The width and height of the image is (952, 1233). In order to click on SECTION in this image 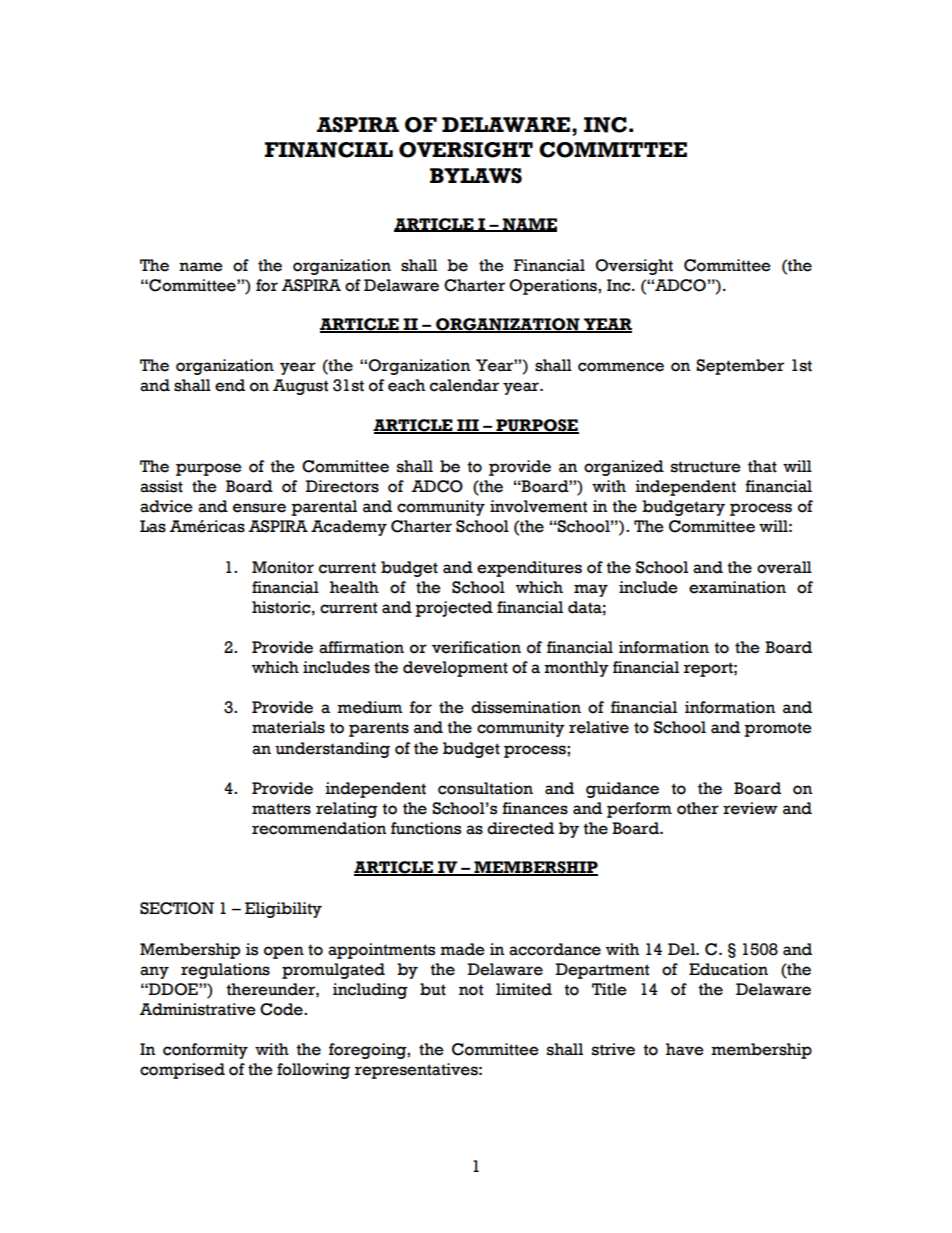, I will do `click(177, 908)`.
